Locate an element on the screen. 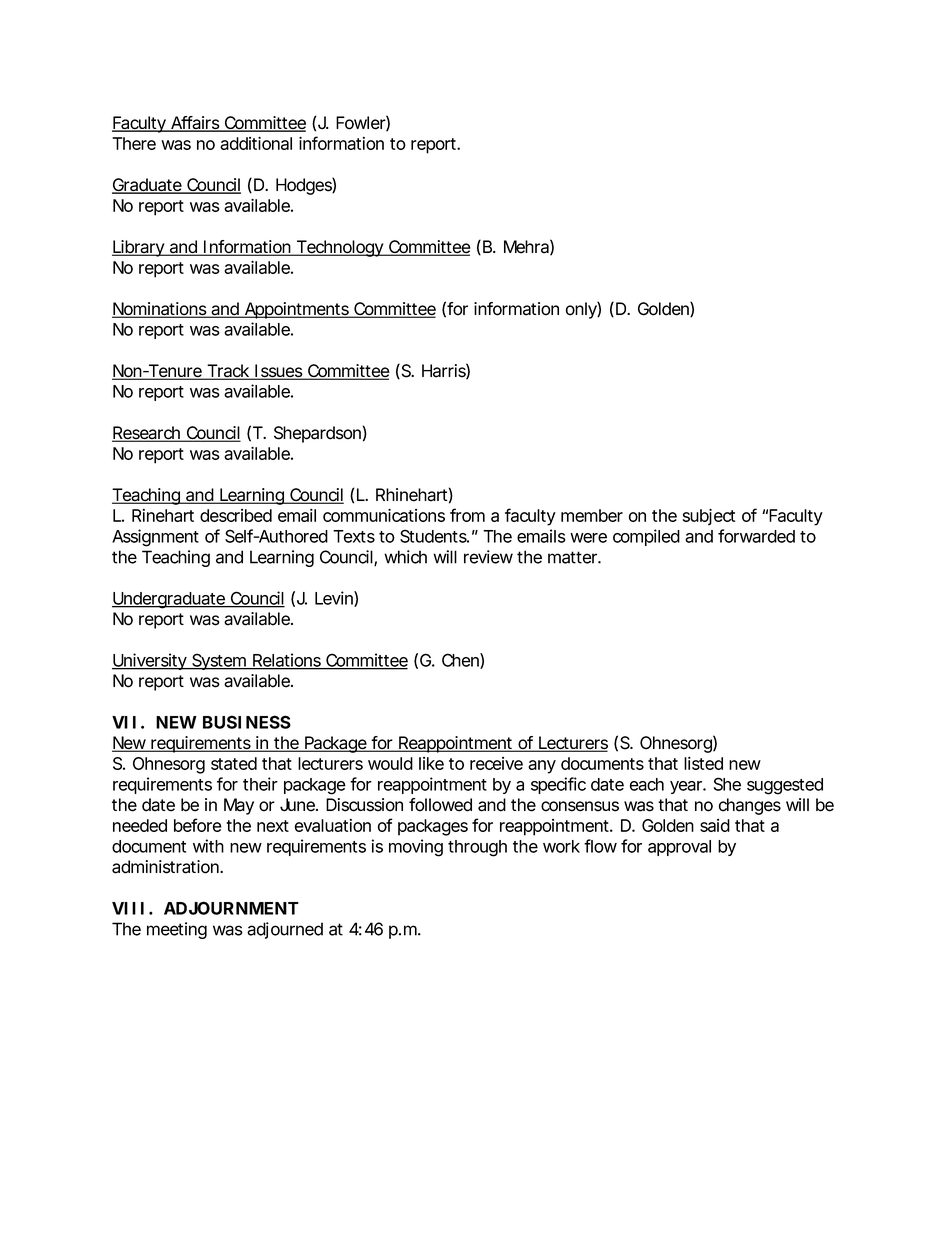 The width and height of the screenshot is (952, 1233). Technology is located at coordinates (340, 248).
